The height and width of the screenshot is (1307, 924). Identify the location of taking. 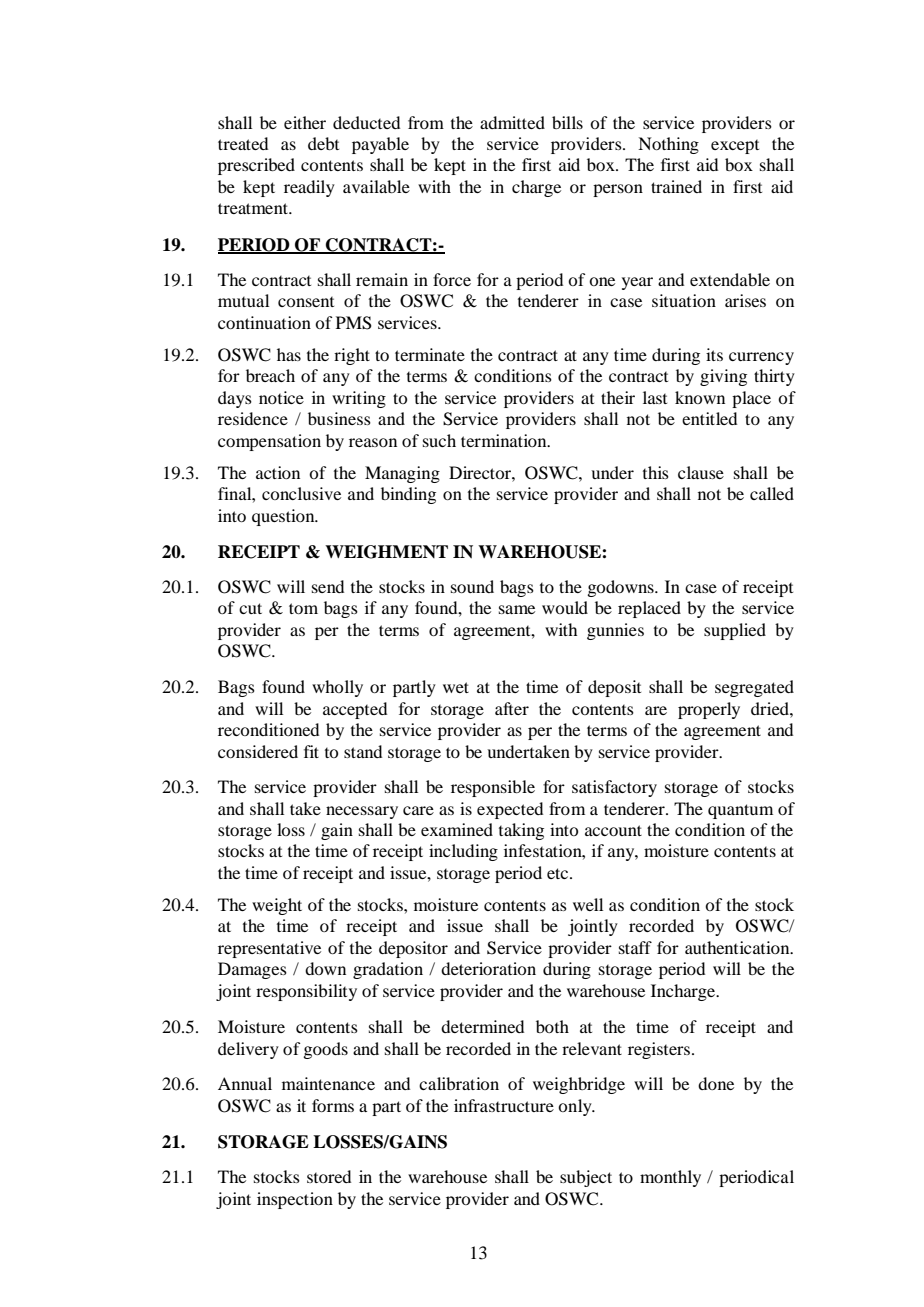
(521, 831).
